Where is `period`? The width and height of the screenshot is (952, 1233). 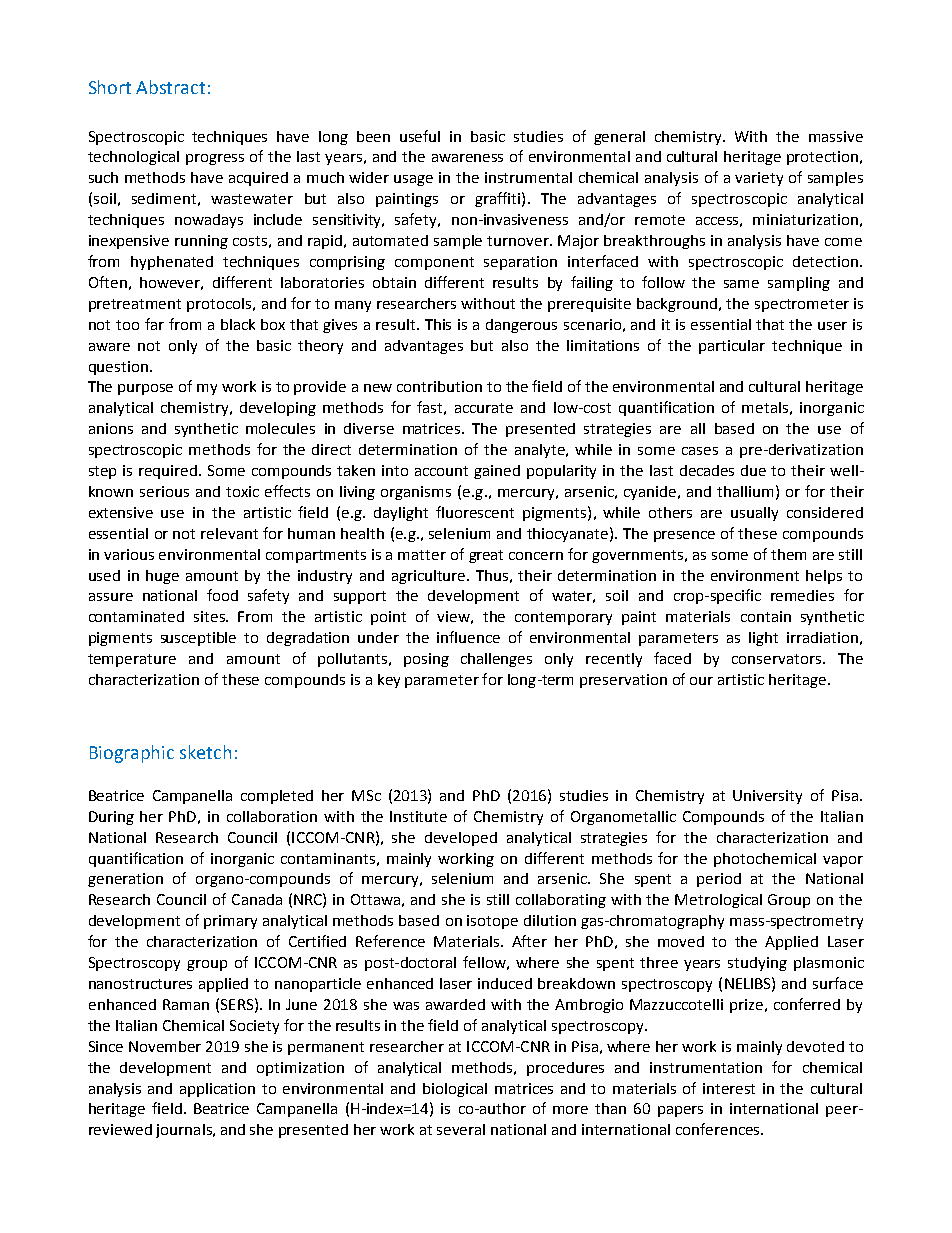
period is located at coordinates (719, 880).
